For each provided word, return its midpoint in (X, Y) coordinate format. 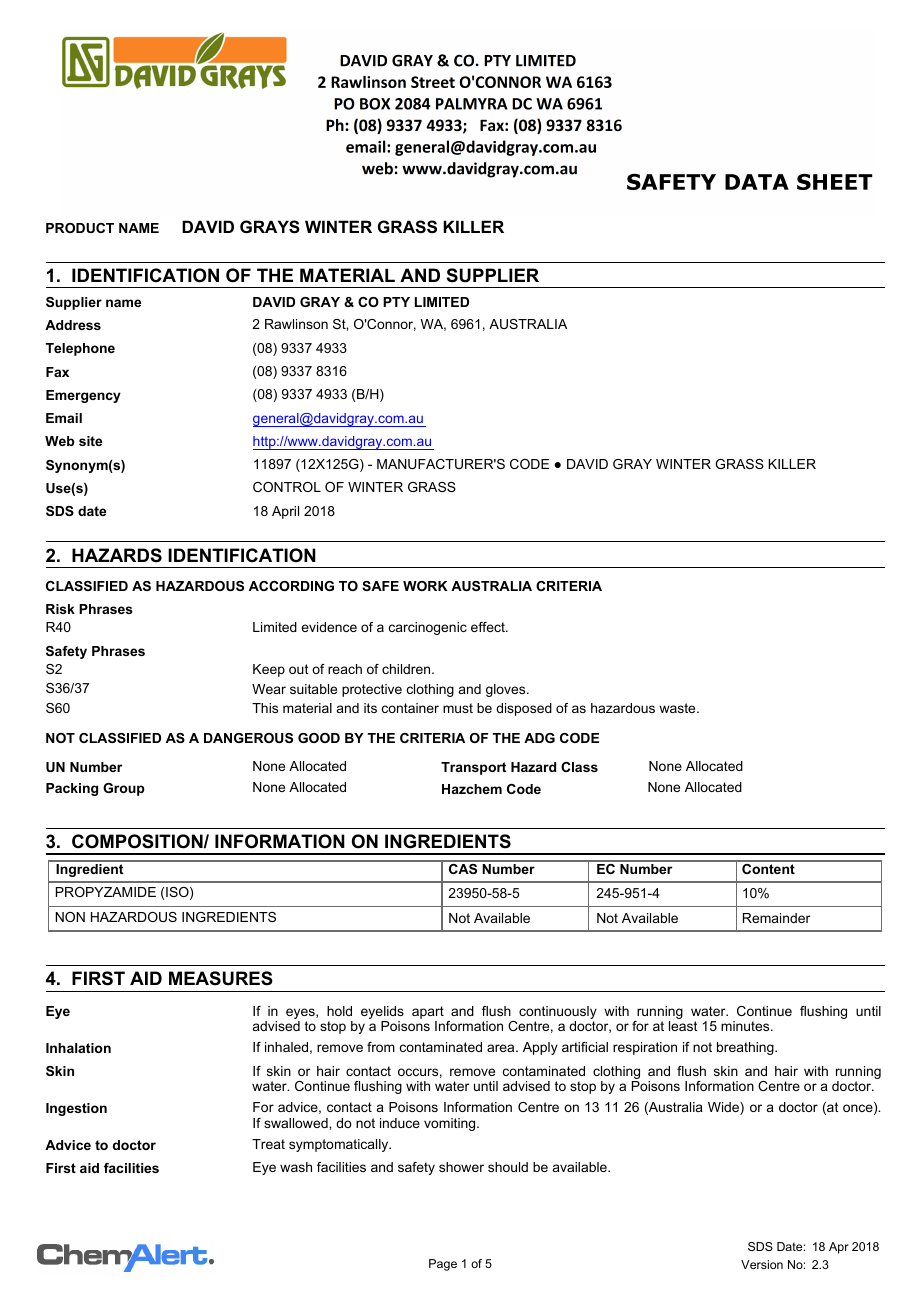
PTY (396, 302)
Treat (268, 1144)
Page (443, 1265)
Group (124, 789)
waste (678, 708)
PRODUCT (80, 228)
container (410, 708)
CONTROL (287, 487)
